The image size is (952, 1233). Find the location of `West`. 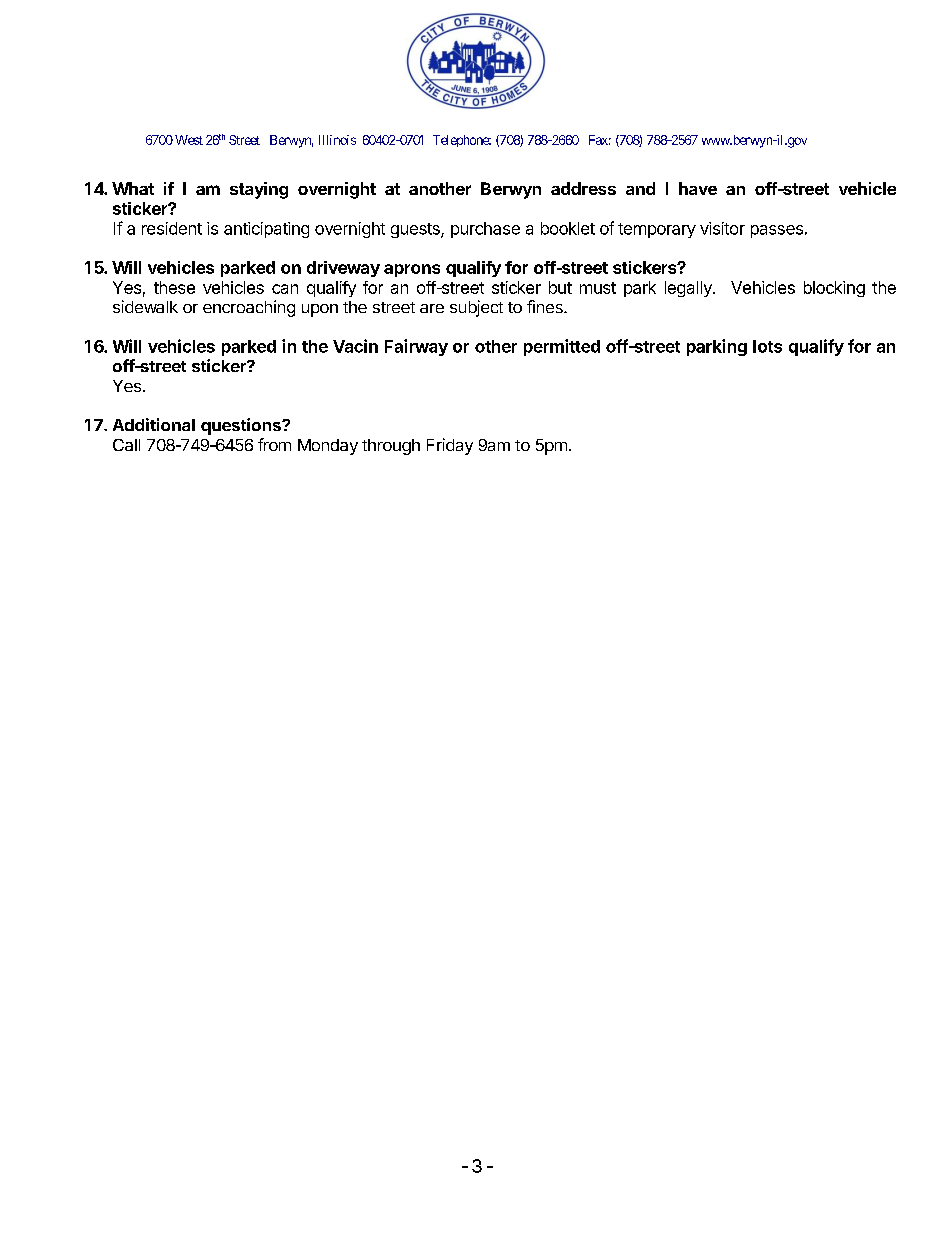

West is located at coordinates (189, 140).
